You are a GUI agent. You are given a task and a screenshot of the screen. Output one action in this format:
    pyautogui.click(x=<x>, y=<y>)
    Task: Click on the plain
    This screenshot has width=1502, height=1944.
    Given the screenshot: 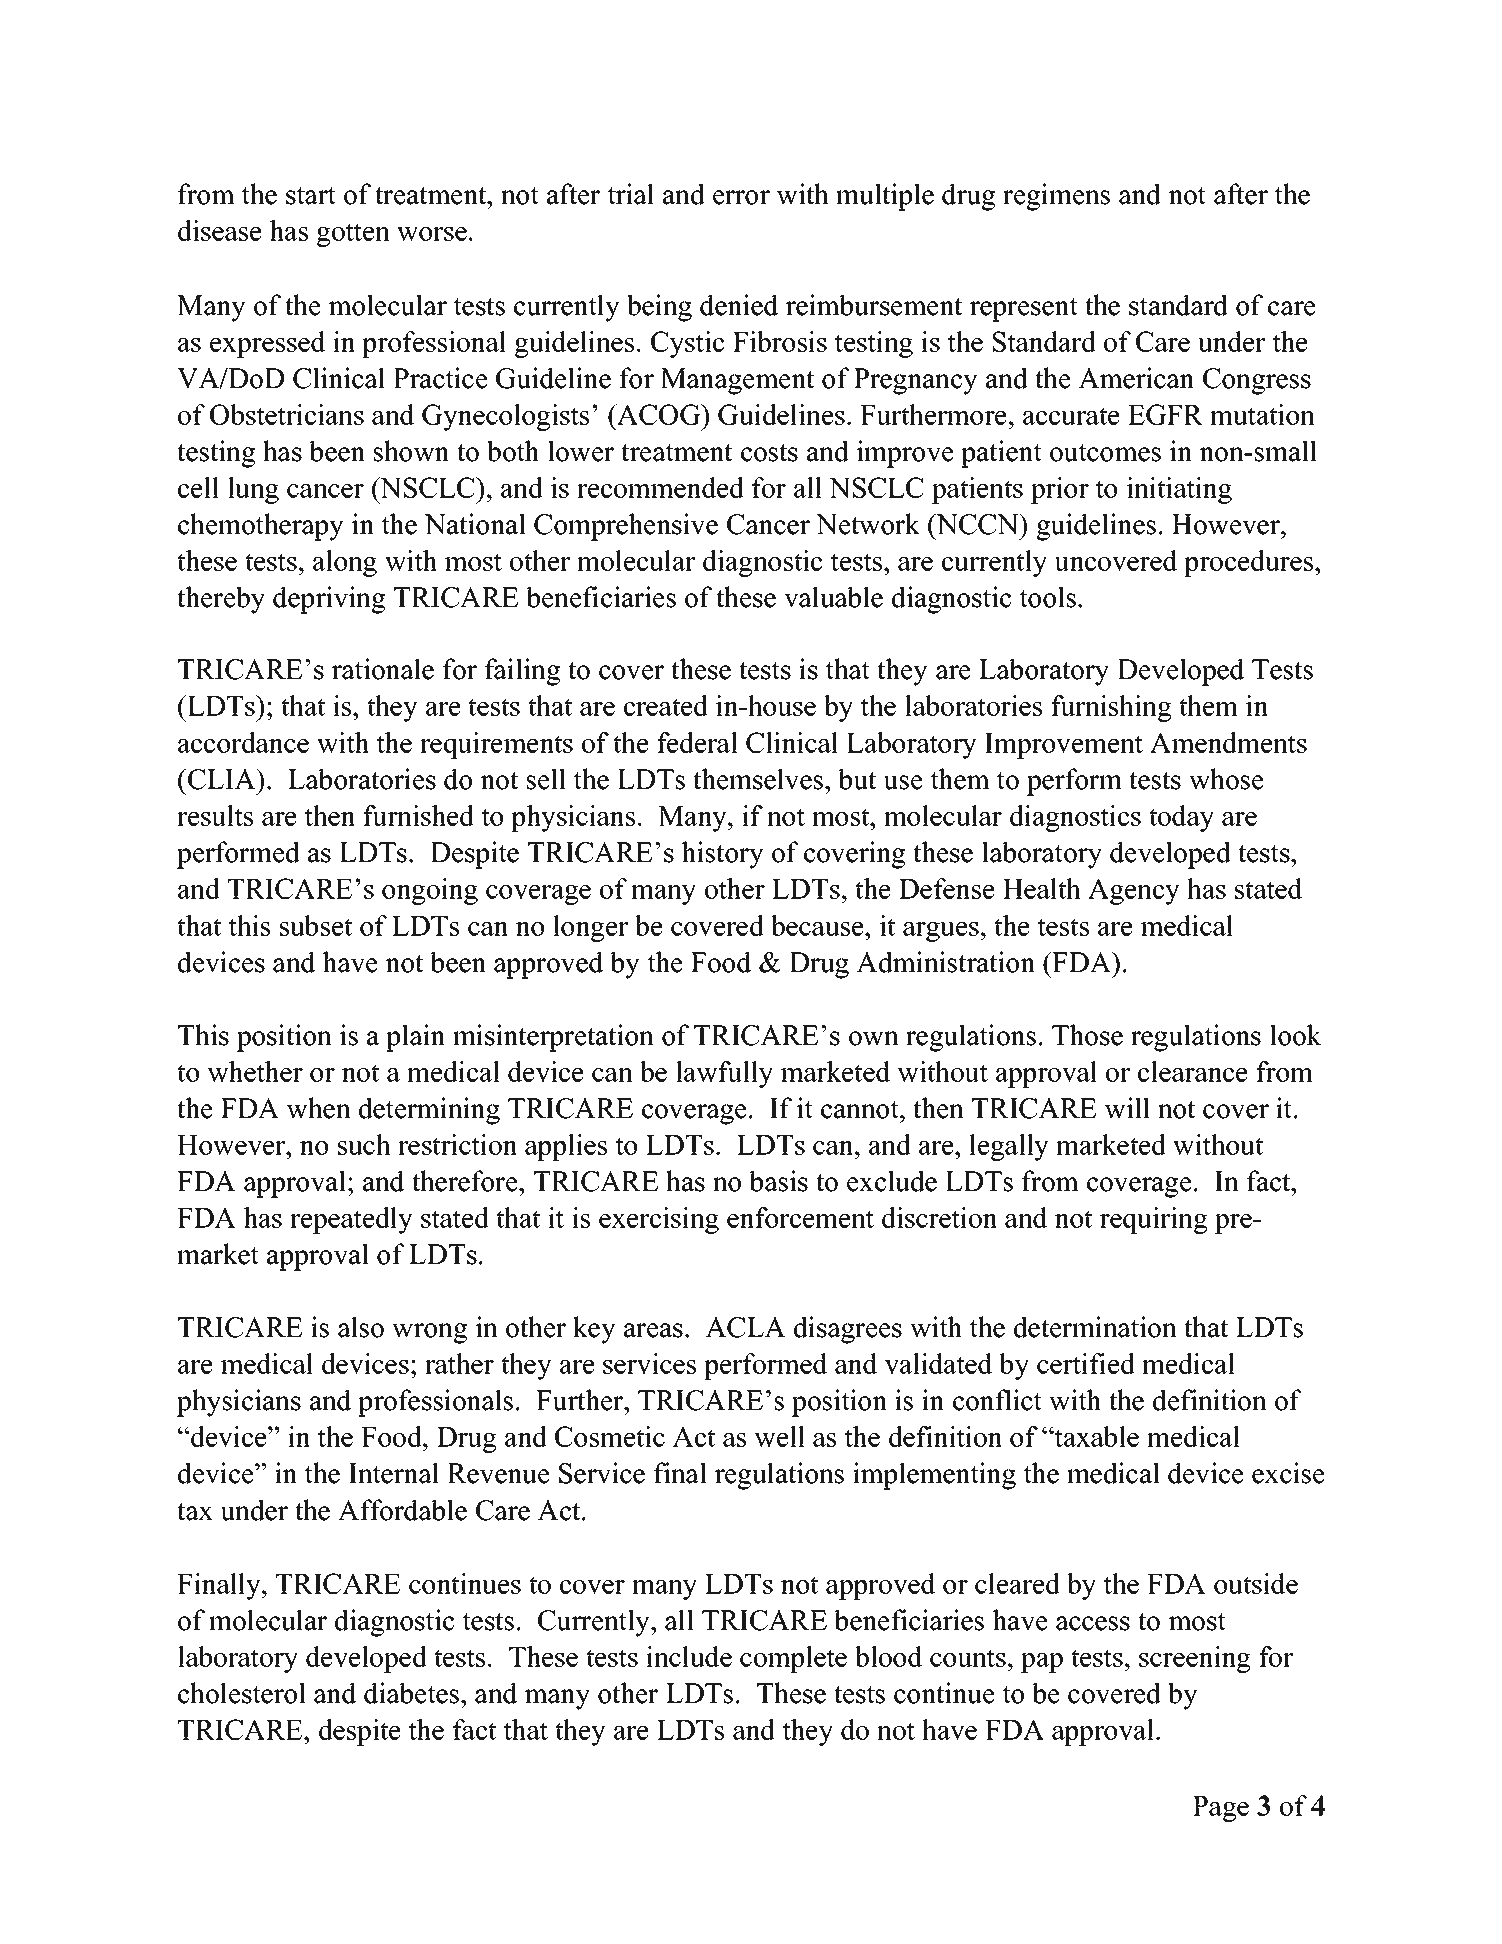 What is the action you would take?
    pyautogui.click(x=415, y=1038)
